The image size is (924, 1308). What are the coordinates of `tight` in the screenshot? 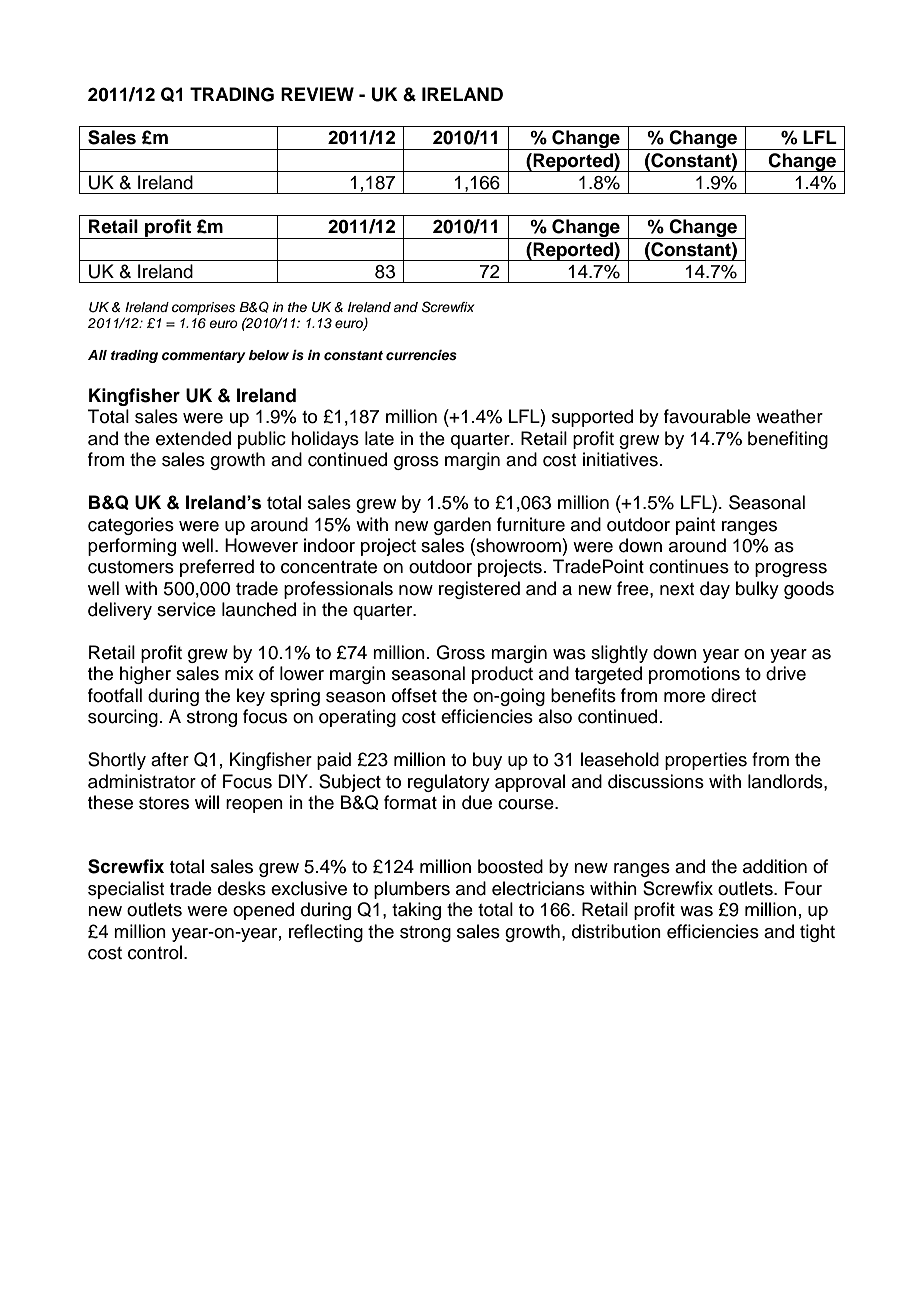 It's located at (817, 933).
